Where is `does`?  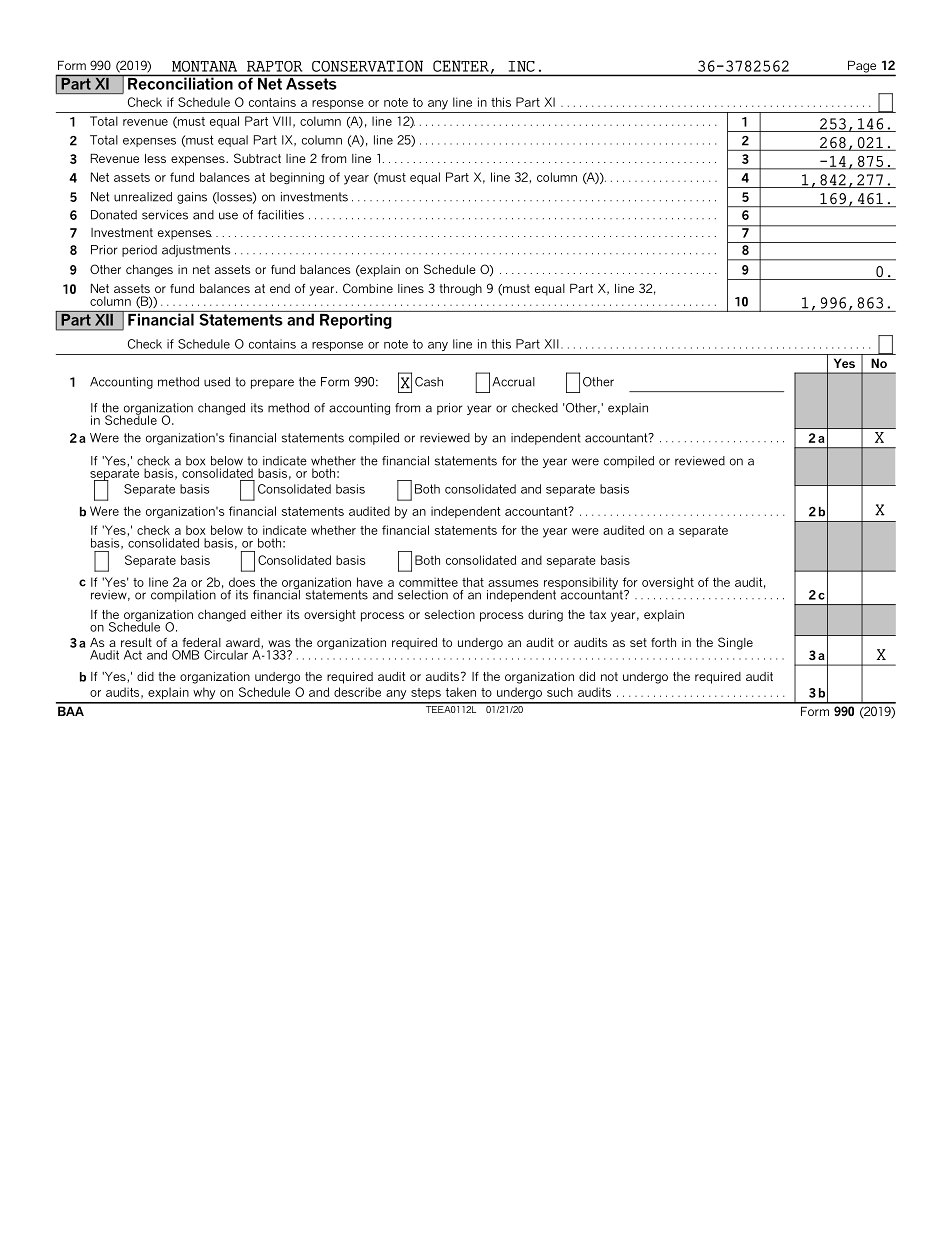
does is located at coordinates (242, 582).
